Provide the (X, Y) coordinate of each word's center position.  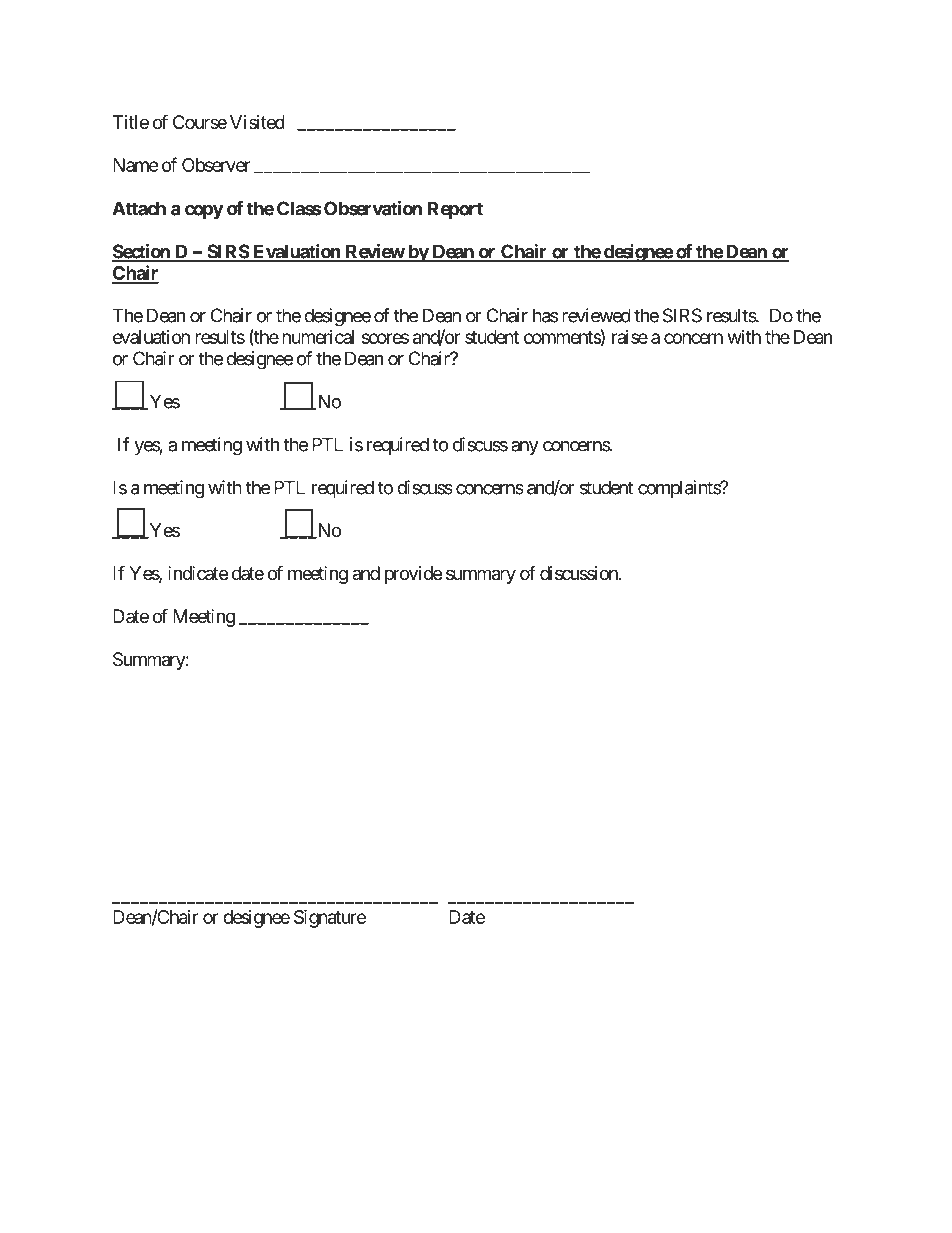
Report (455, 210)
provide (413, 575)
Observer (216, 165)
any (525, 448)
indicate (198, 573)
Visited (257, 122)
